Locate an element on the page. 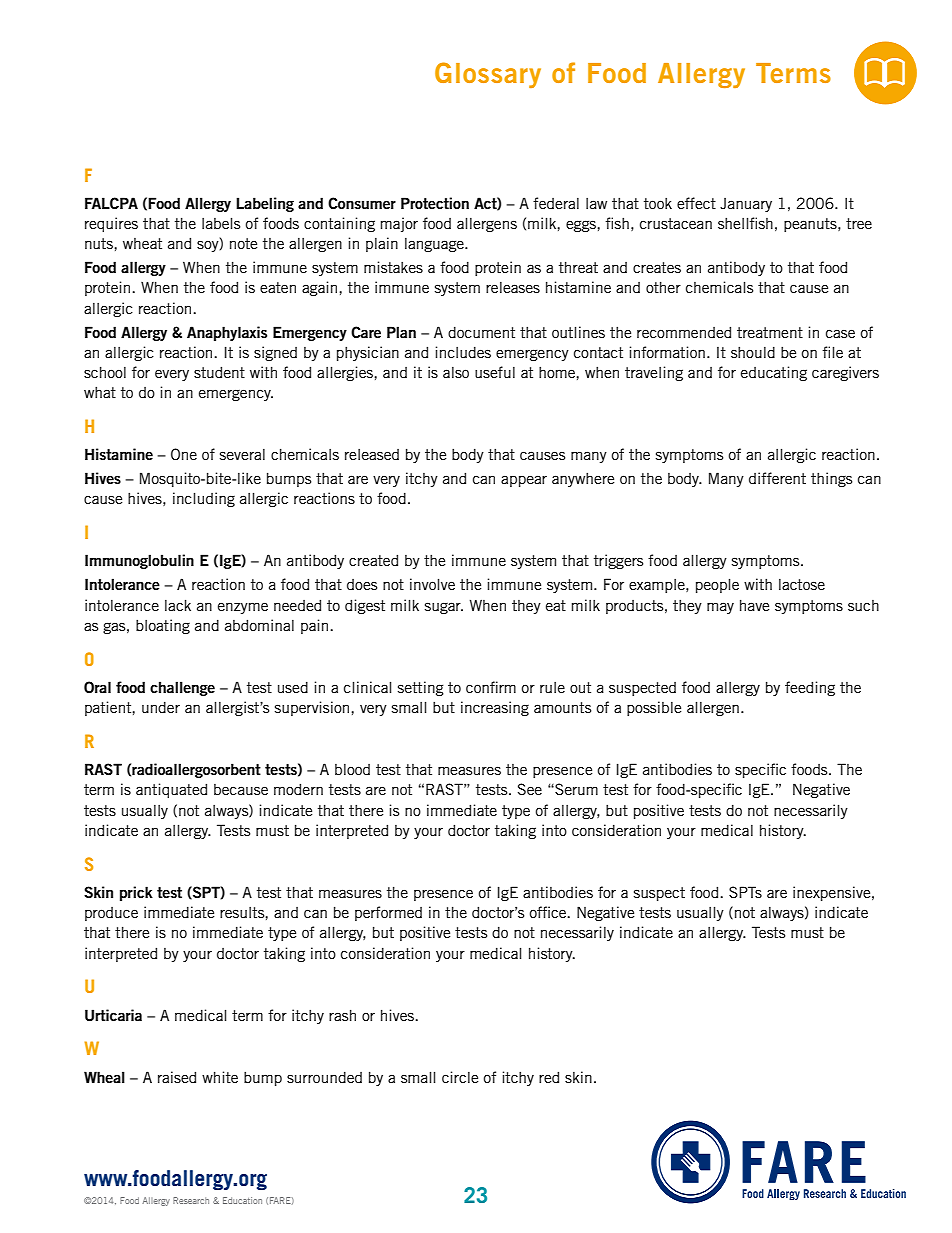 The width and height of the image is (952, 1233). Glossary is located at coordinates (488, 75).
